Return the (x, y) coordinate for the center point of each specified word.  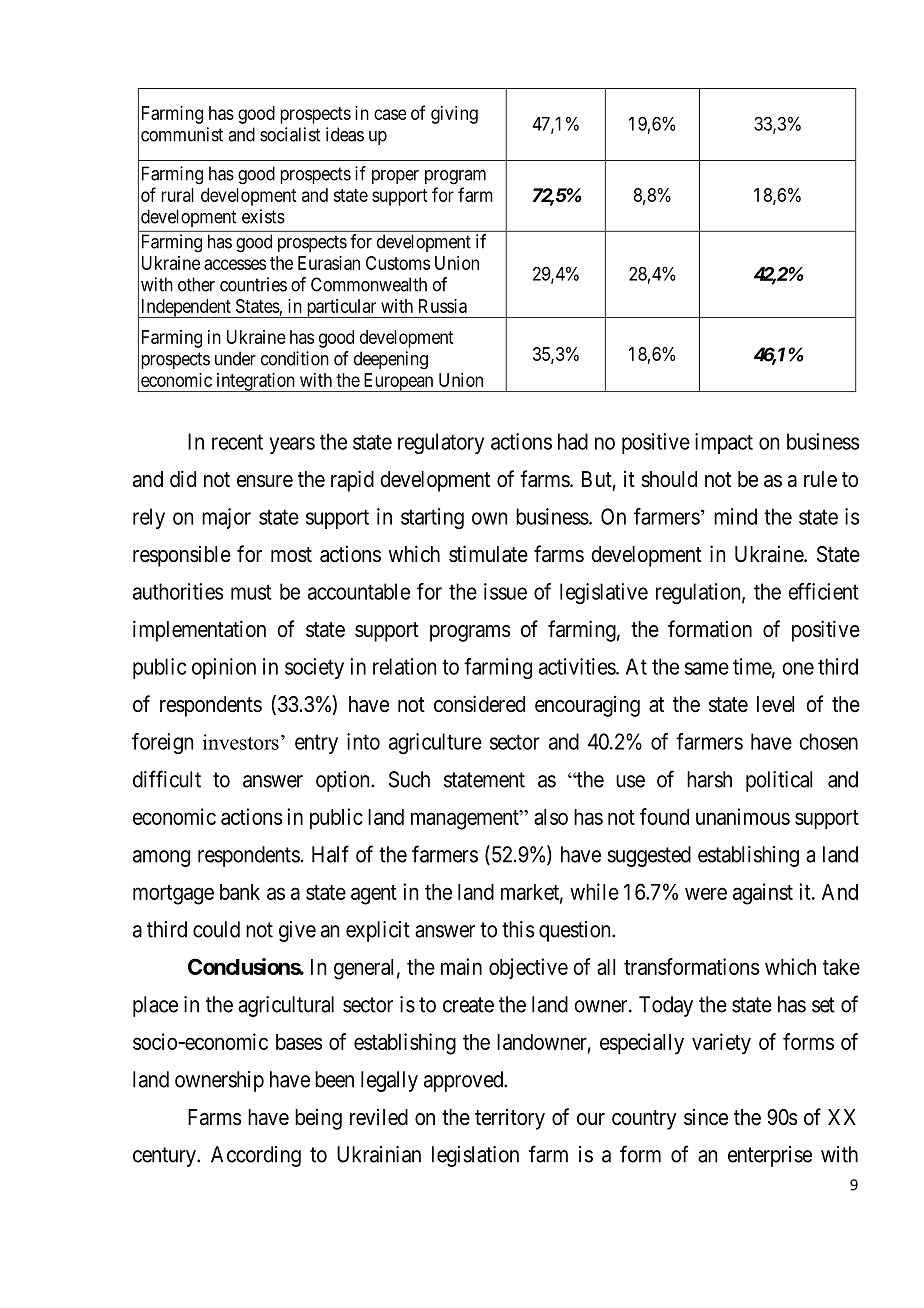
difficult (167, 779)
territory (510, 1119)
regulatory (441, 443)
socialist (290, 134)
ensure (265, 481)
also (551, 817)
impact (724, 443)
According (256, 1156)
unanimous (743, 816)
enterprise (770, 1156)
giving (454, 115)
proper (395, 177)
